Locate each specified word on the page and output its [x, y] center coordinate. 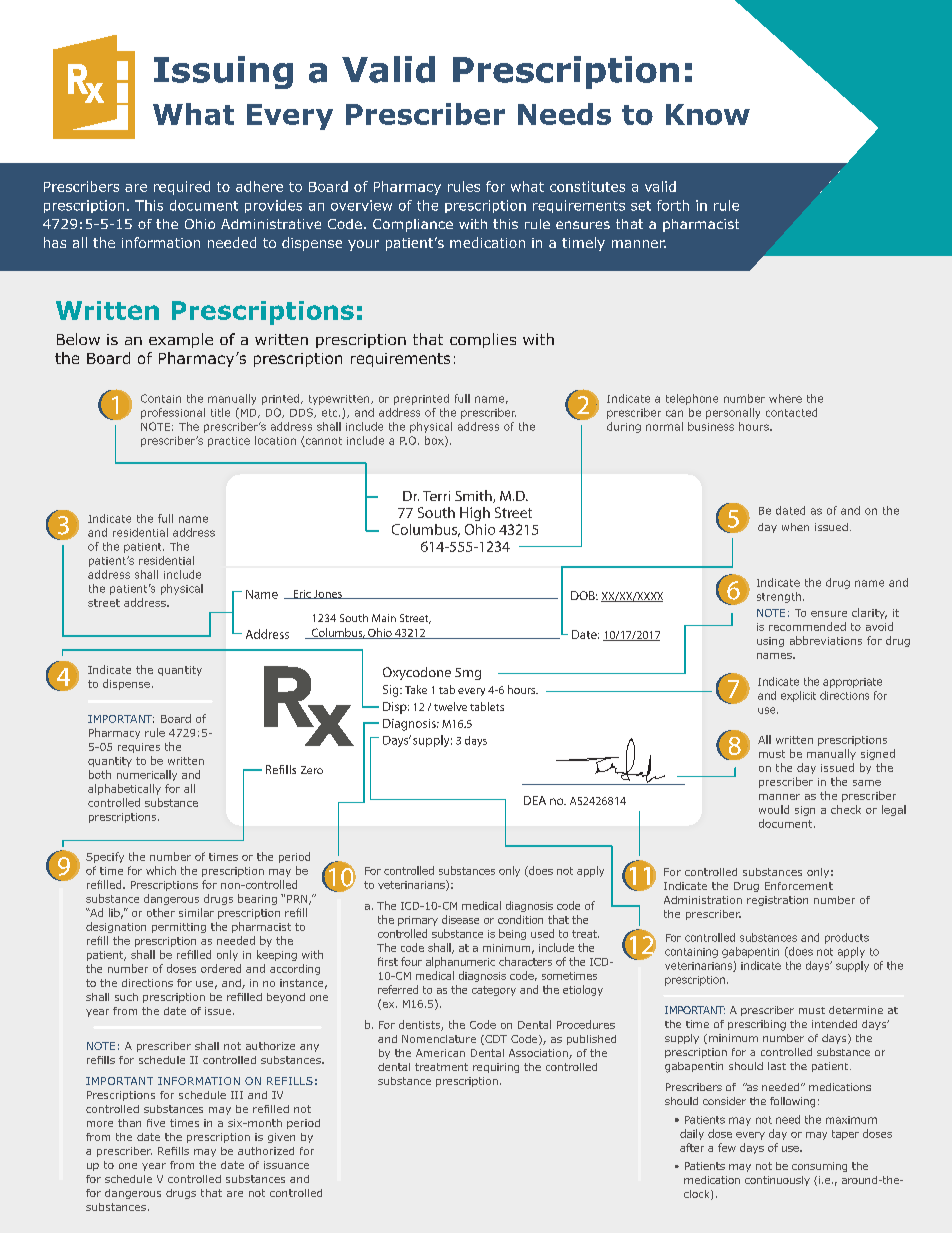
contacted [791, 412]
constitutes [587, 186]
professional [173, 413]
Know [708, 114]
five [156, 1123]
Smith [474, 496]
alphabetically [124, 789]
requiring [496, 1068]
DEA [535, 800]
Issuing [223, 72]
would [774, 809]
